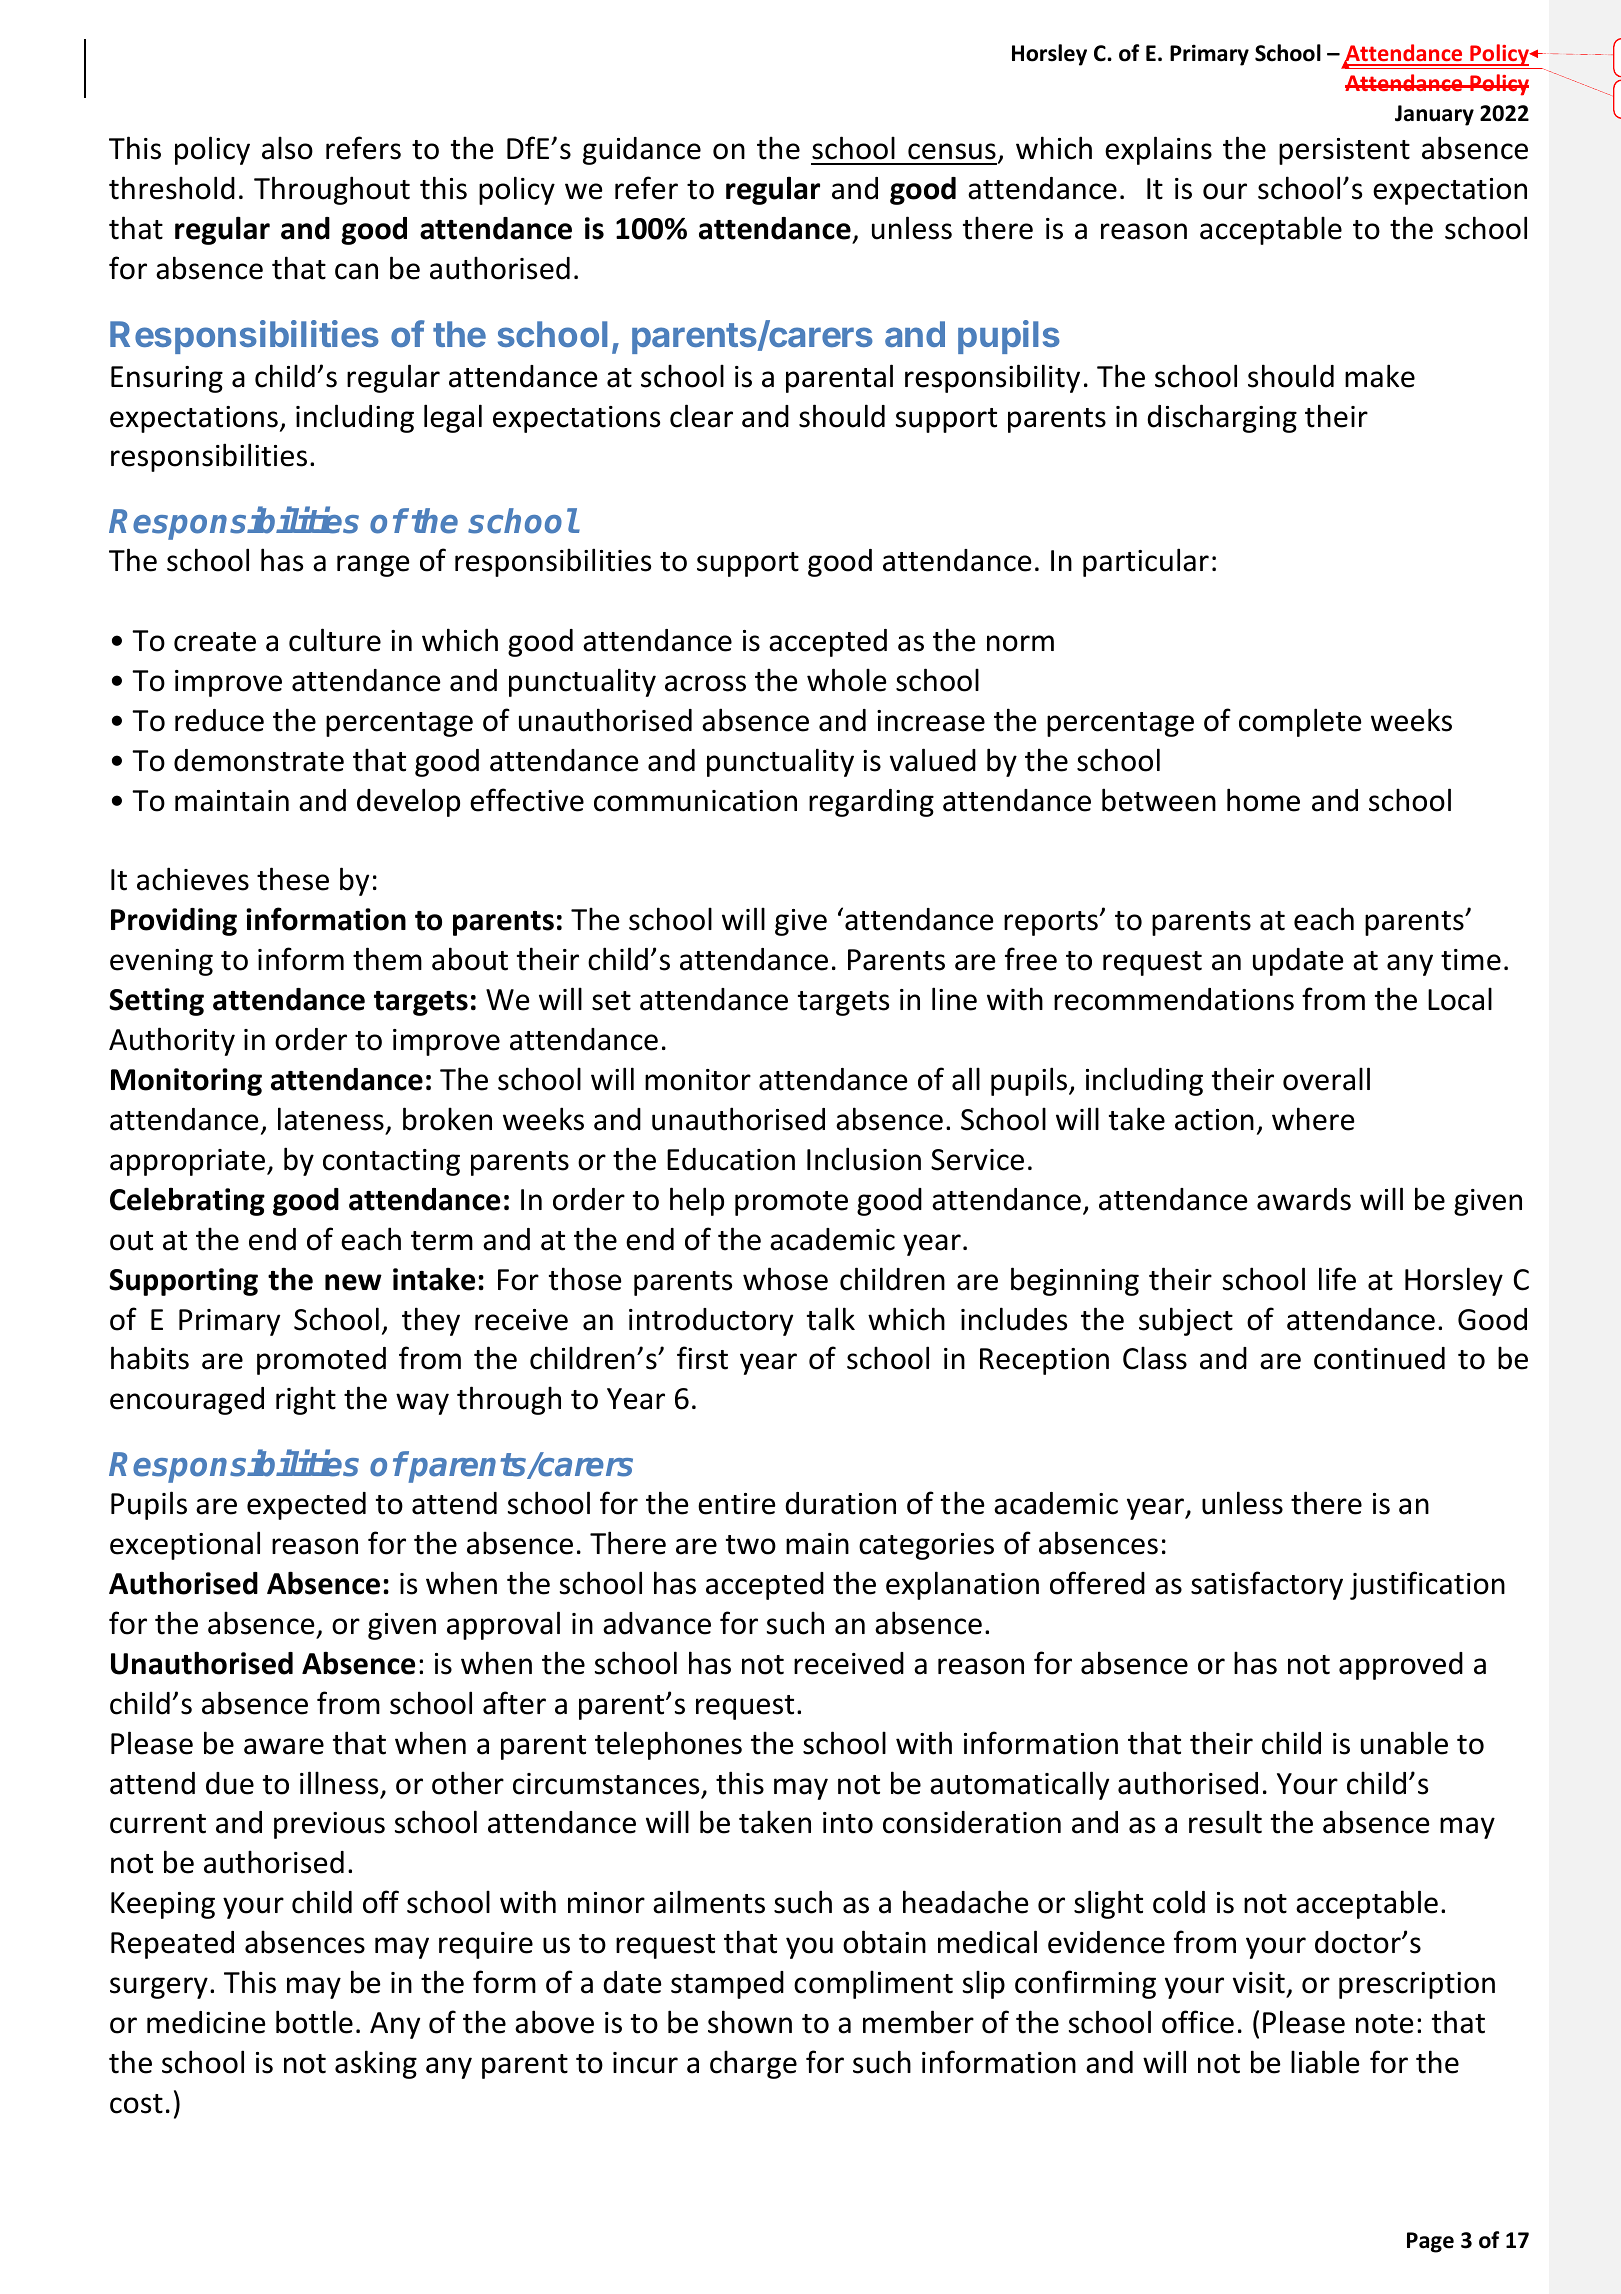  I want to click on approved, so click(1401, 1666).
